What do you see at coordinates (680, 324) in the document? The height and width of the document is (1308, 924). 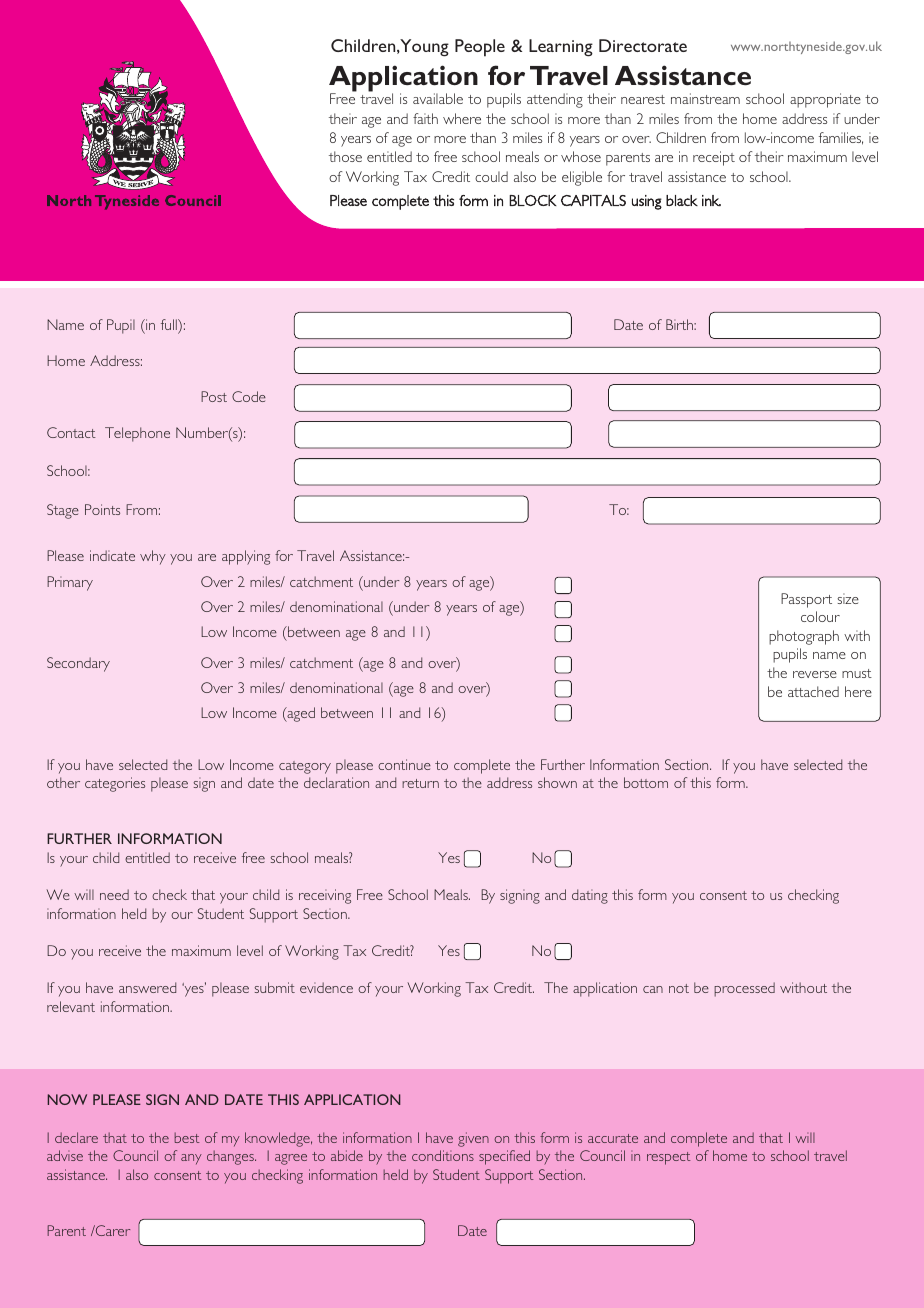 I see `Birth` at bounding box center [680, 324].
